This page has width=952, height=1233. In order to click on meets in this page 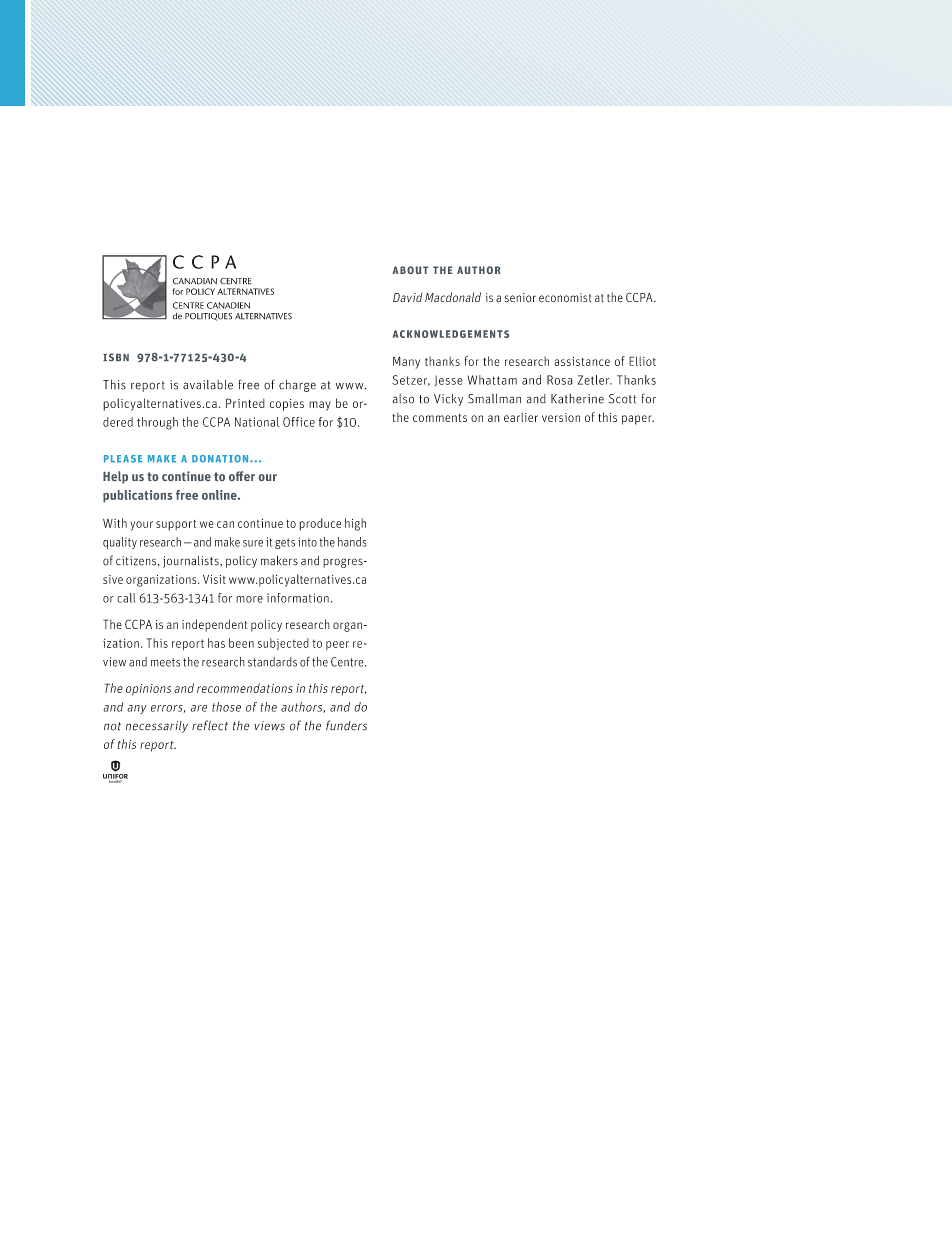, I will do `click(165, 662)`.
